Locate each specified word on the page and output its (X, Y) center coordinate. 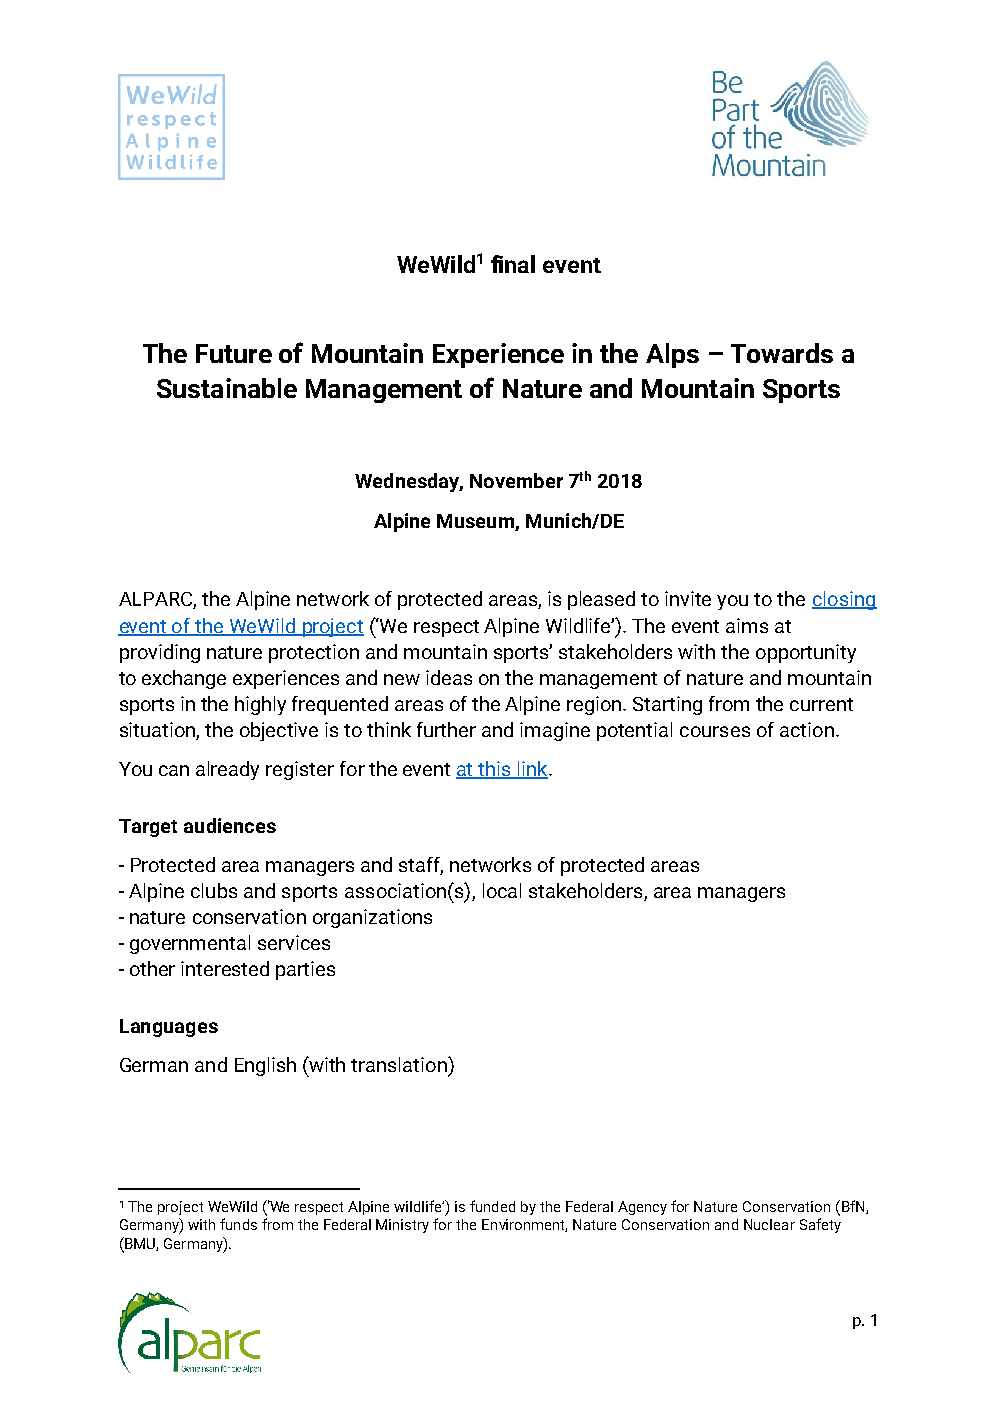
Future (234, 353)
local (502, 890)
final (513, 264)
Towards (782, 353)
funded (492, 1206)
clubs (214, 890)
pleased (601, 600)
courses (715, 731)
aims (747, 625)
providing (160, 653)
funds (238, 1224)
